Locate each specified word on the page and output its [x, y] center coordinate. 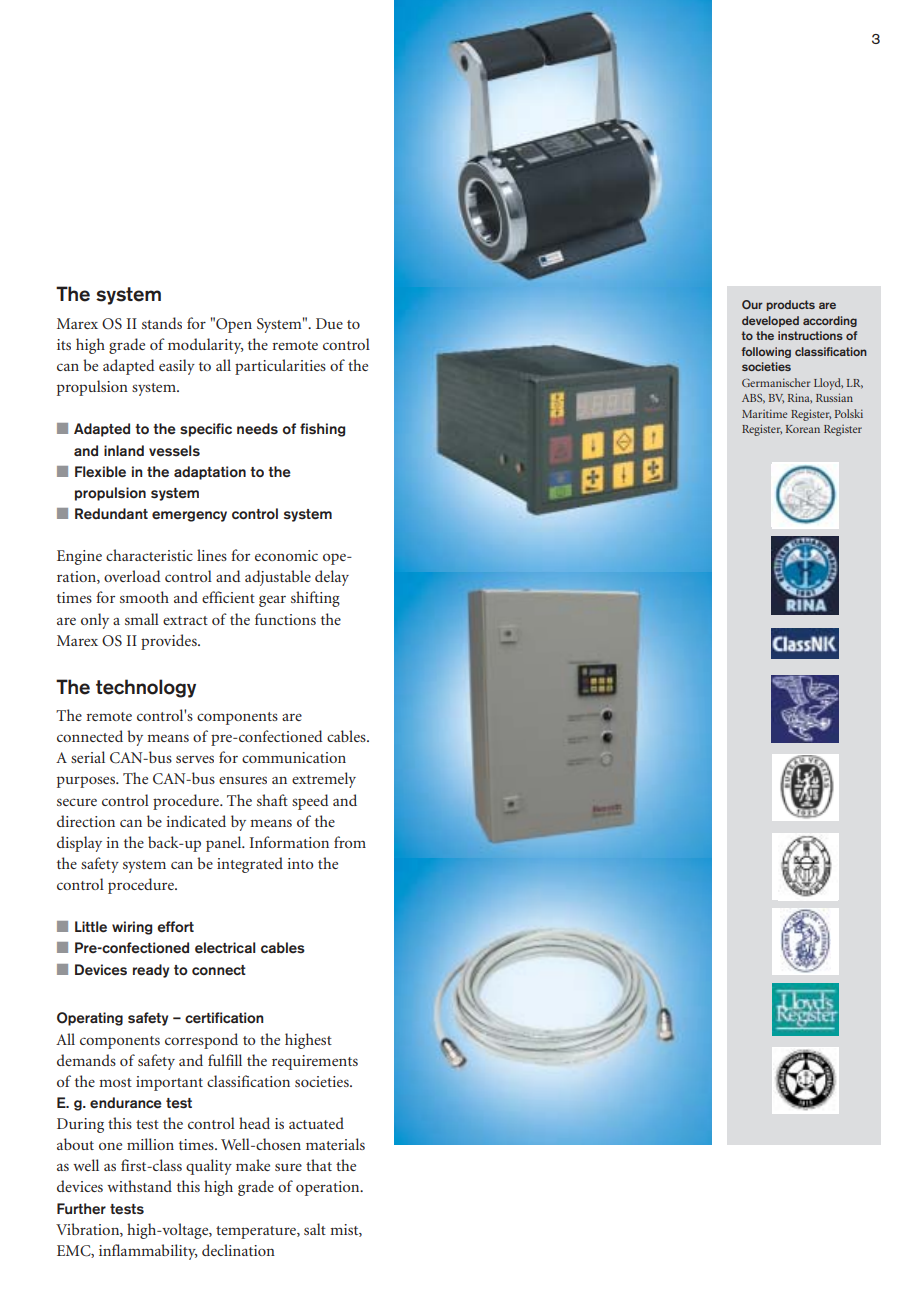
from [350, 842]
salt [315, 1229]
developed [770, 321]
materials [335, 1144]
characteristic [149, 555]
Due [329, 323]
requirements [315, 1062]
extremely [324, 780]
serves [195, 759]
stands [162, 323]
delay [332, 578]
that [319, 1165]
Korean [803, 429]
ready [151, 971]
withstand [139, 1186]
